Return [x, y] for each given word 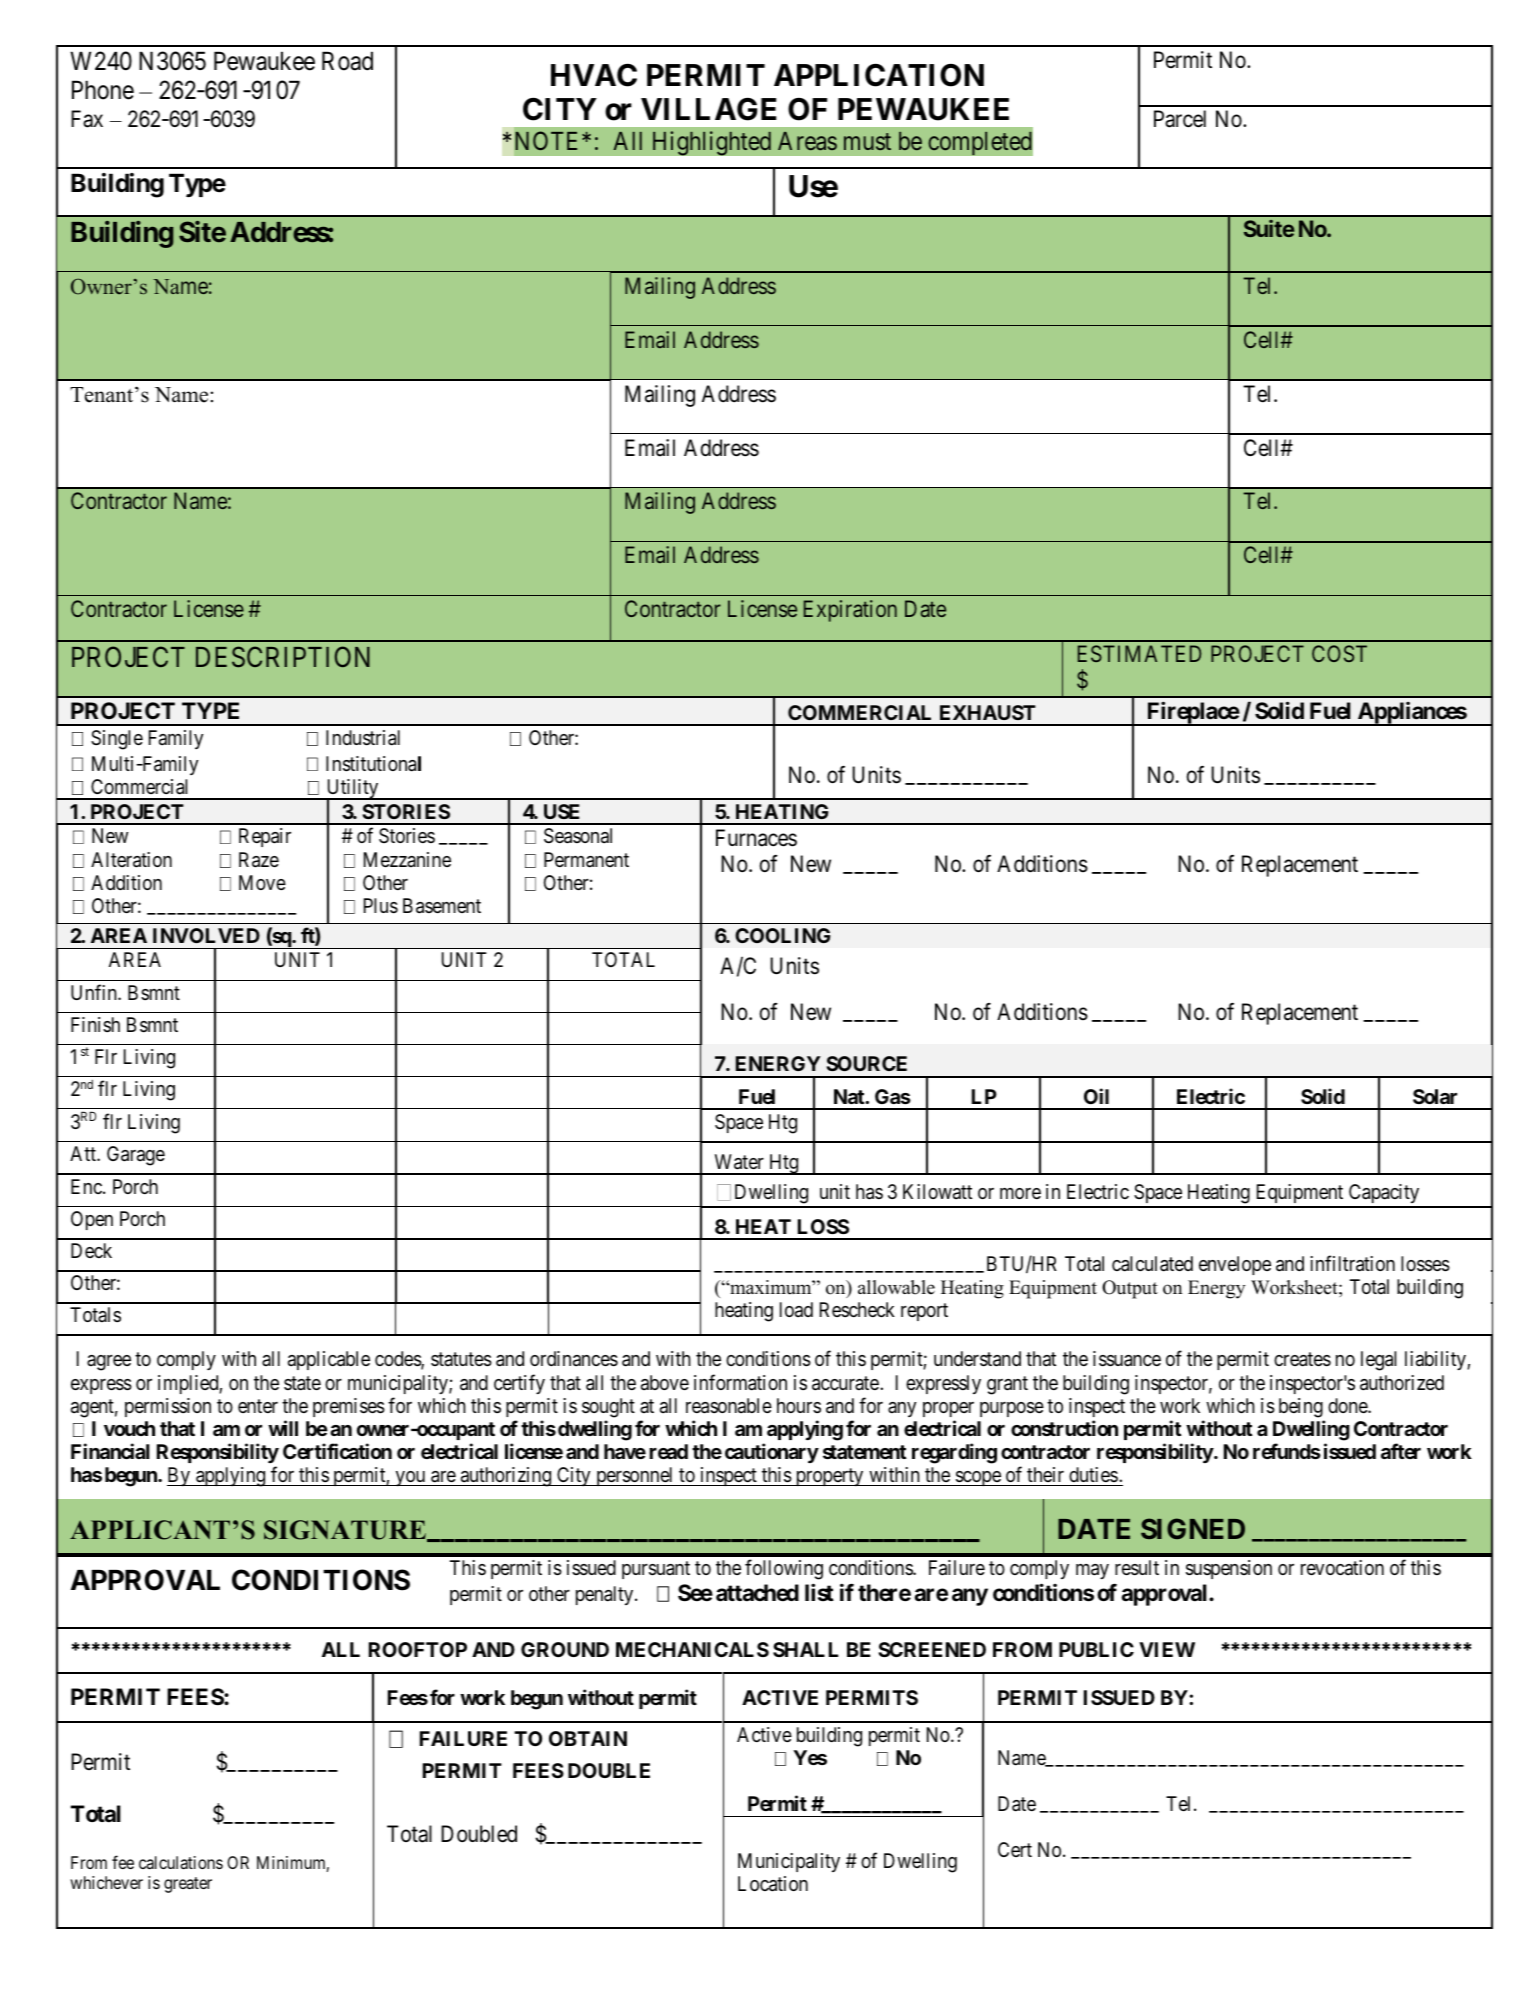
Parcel [1180, 119]
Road [347, 61]
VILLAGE [708, 109]
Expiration [850, 611]
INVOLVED [206, 935]
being [1301, 1408]
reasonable [729, 1406]
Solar [1435, 1096]
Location [773, 1884]
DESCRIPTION [283, 657]
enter [258, 1406]
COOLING [782, 935]
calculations [181, 1862]
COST [1339, 653]
